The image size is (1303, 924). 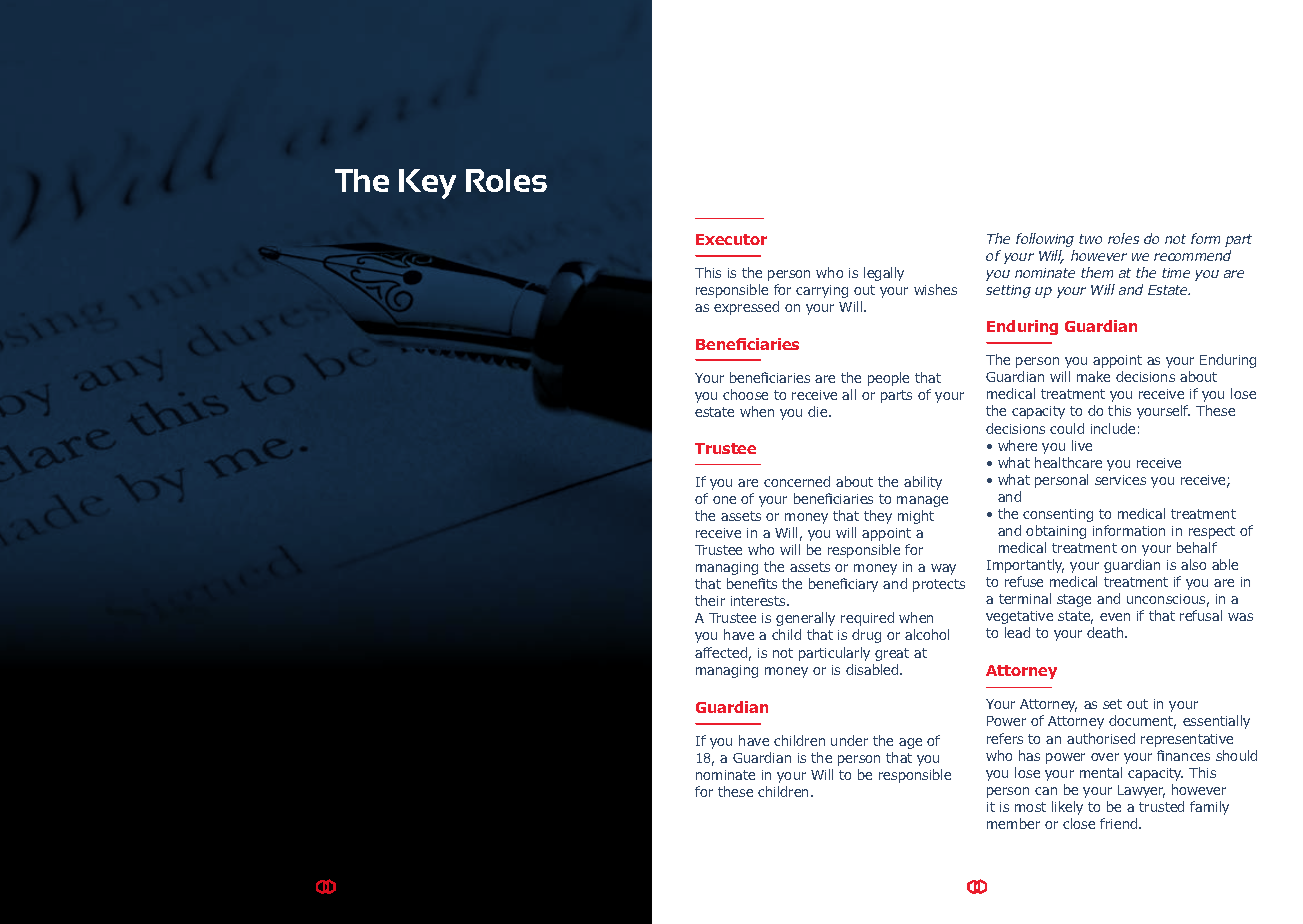 What do you see at coordinates (427, 184) in the document?
I see `Key` at bounding box center [427, 184].
